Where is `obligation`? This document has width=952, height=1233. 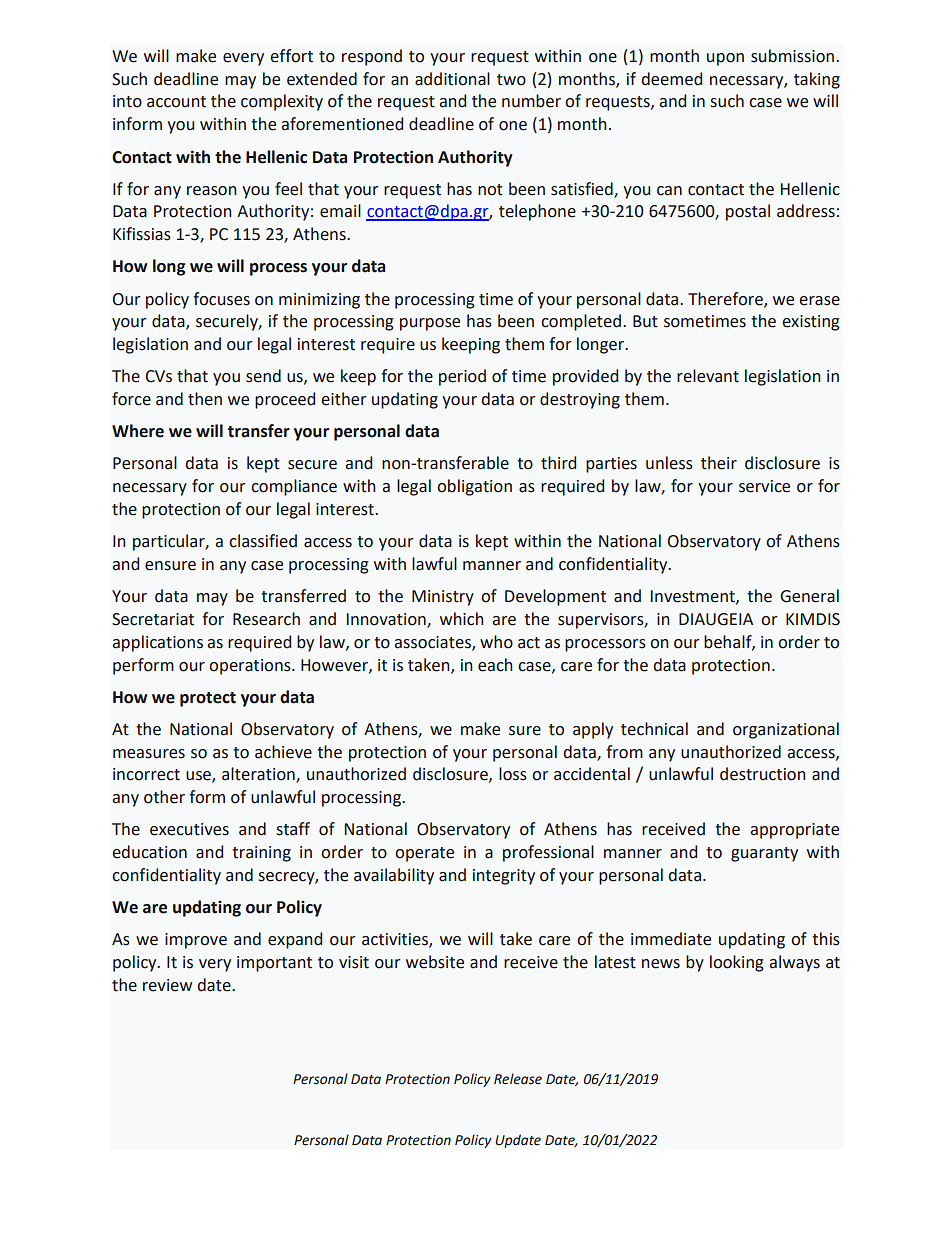 obligation is located at coordinates (474, 487).
